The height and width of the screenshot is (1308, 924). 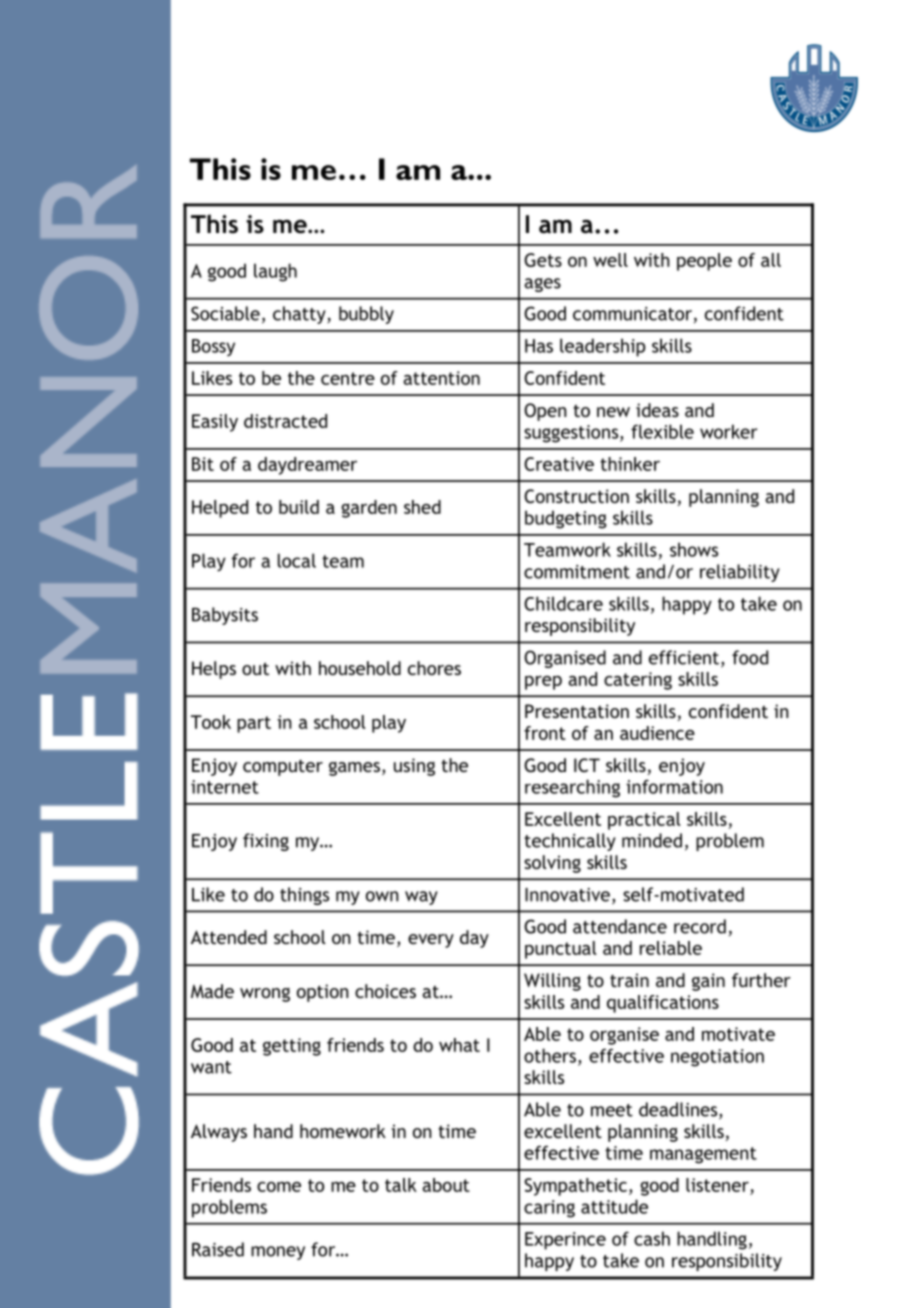 I want to click on reliability, so click(x=740, y=573).
